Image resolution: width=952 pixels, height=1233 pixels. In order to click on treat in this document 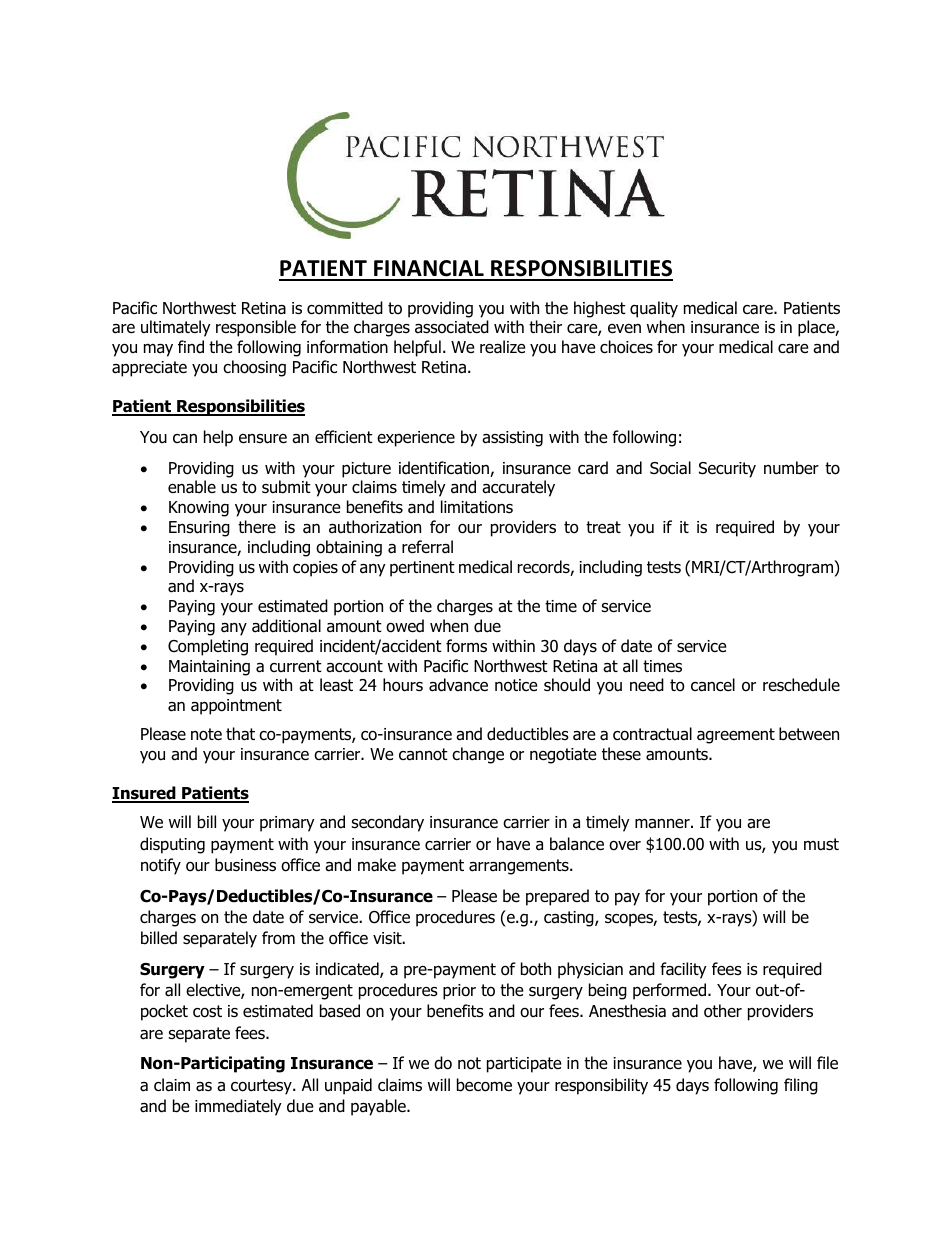, I will do `click(603, 527)`.
